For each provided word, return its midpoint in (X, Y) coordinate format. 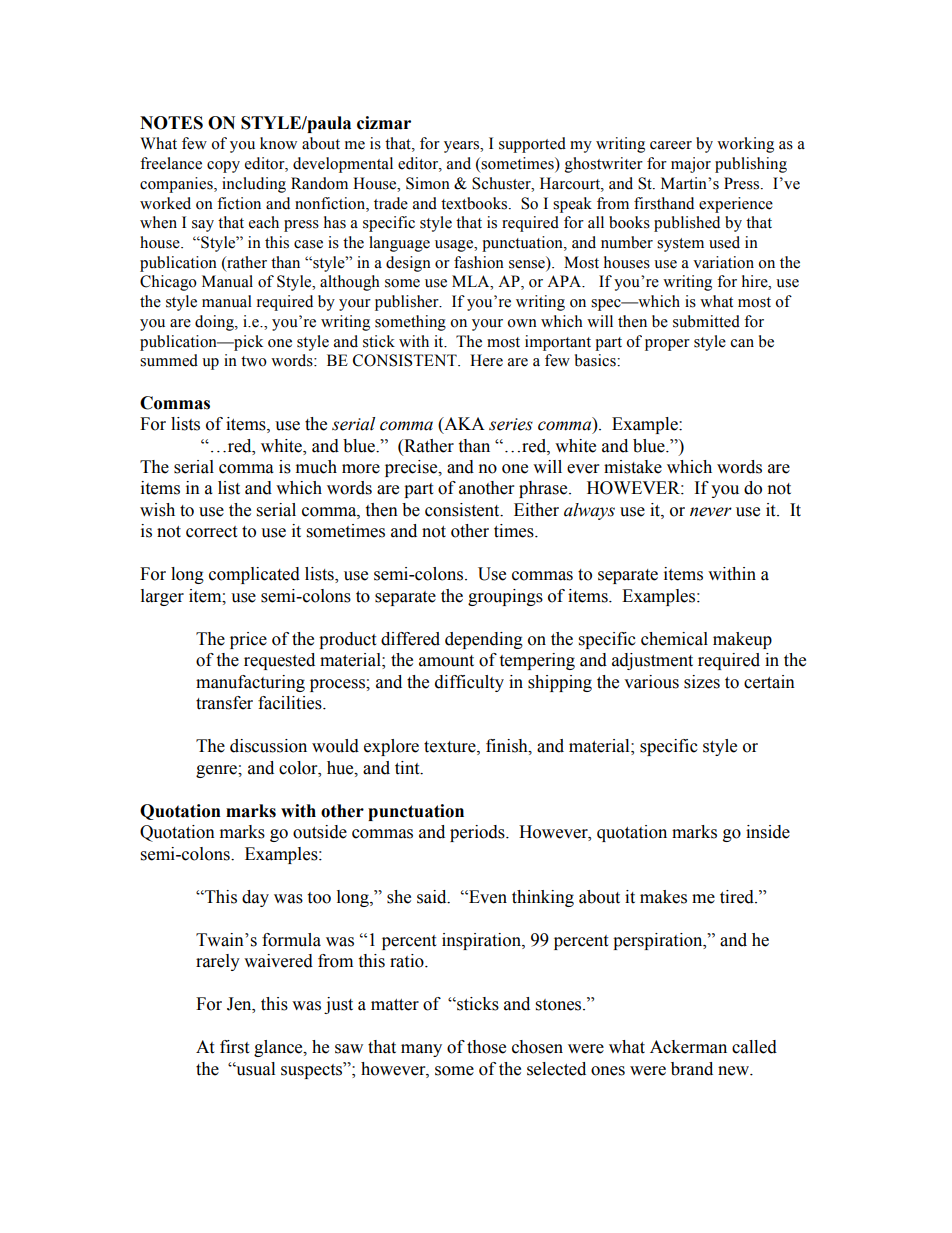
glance (279, 1048)
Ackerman (688, 1047)
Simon (428, 183)
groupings (505, 597)
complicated (254, 575)
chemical (674, 639)
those (486, 1047)
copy (223, 167)
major (691, 165)
